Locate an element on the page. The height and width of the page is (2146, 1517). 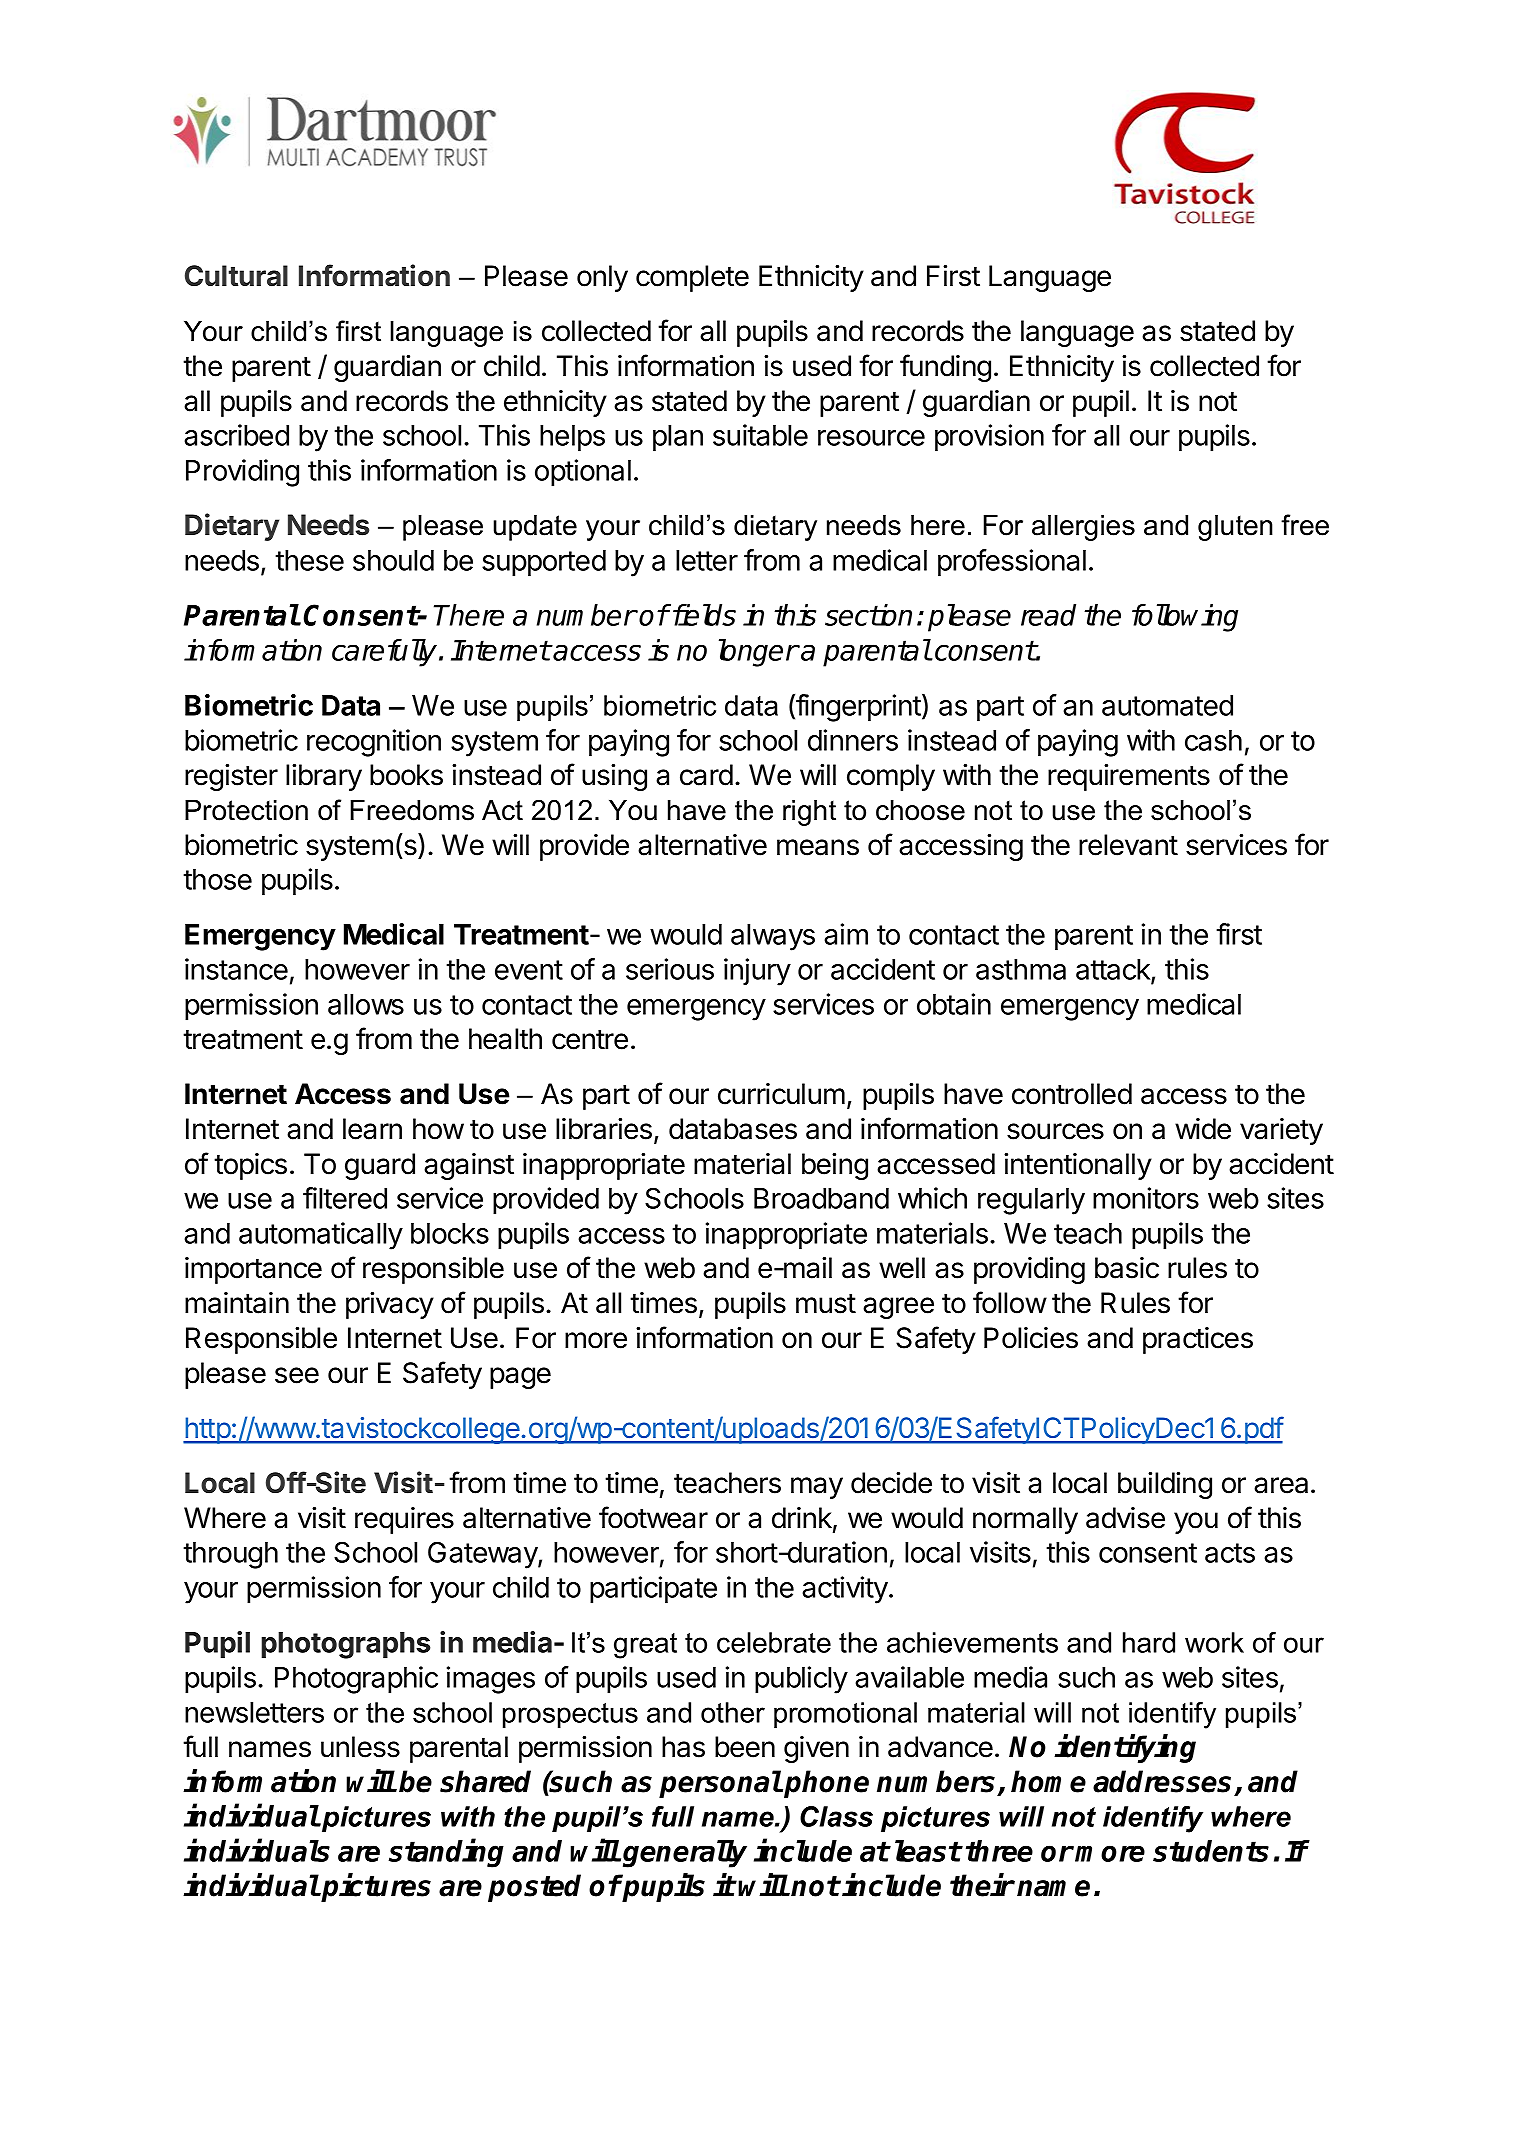
standing is located at coordinates (446, 1853).
